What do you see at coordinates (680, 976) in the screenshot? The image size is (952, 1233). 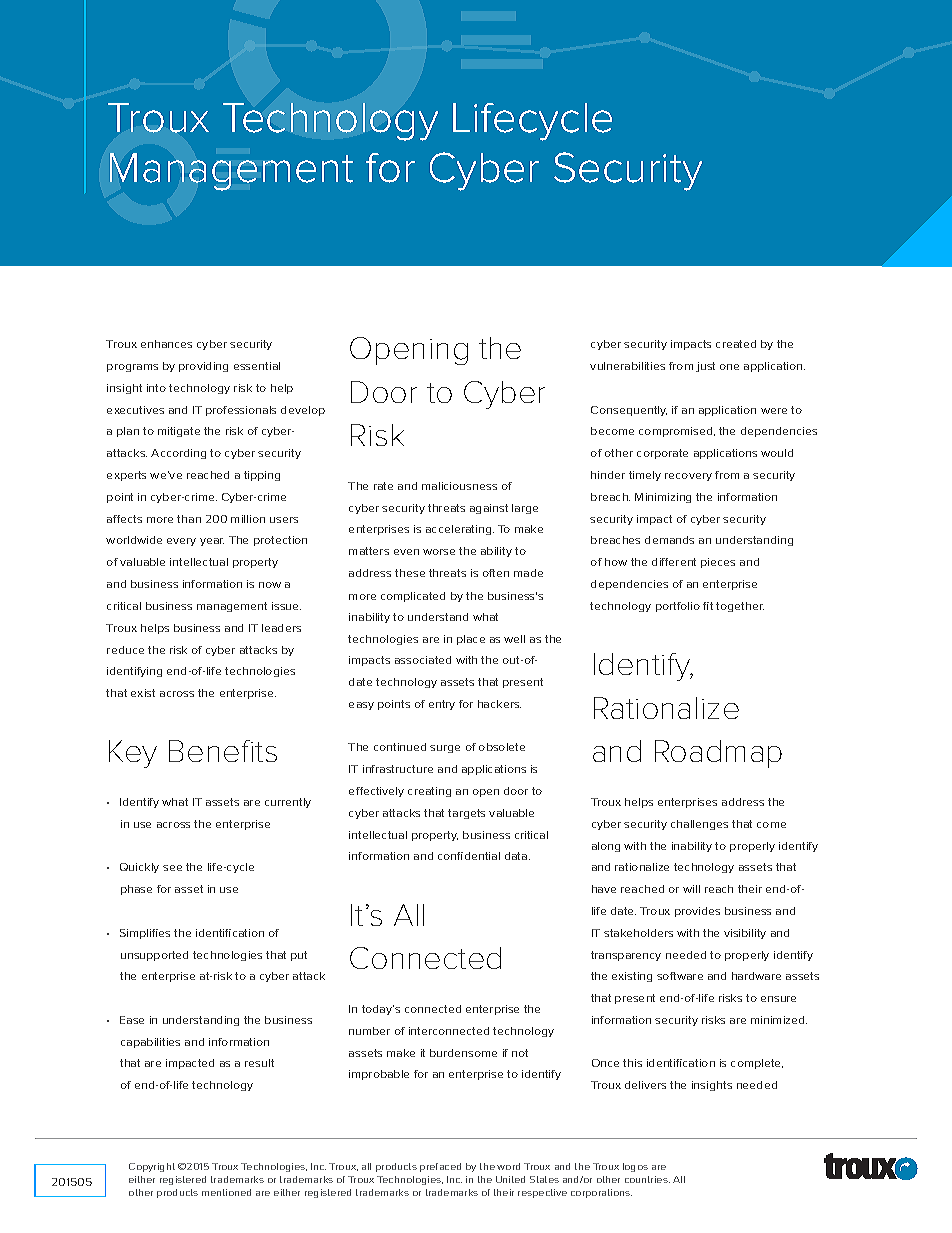 I see `software` at bounding box center [680, 976].
